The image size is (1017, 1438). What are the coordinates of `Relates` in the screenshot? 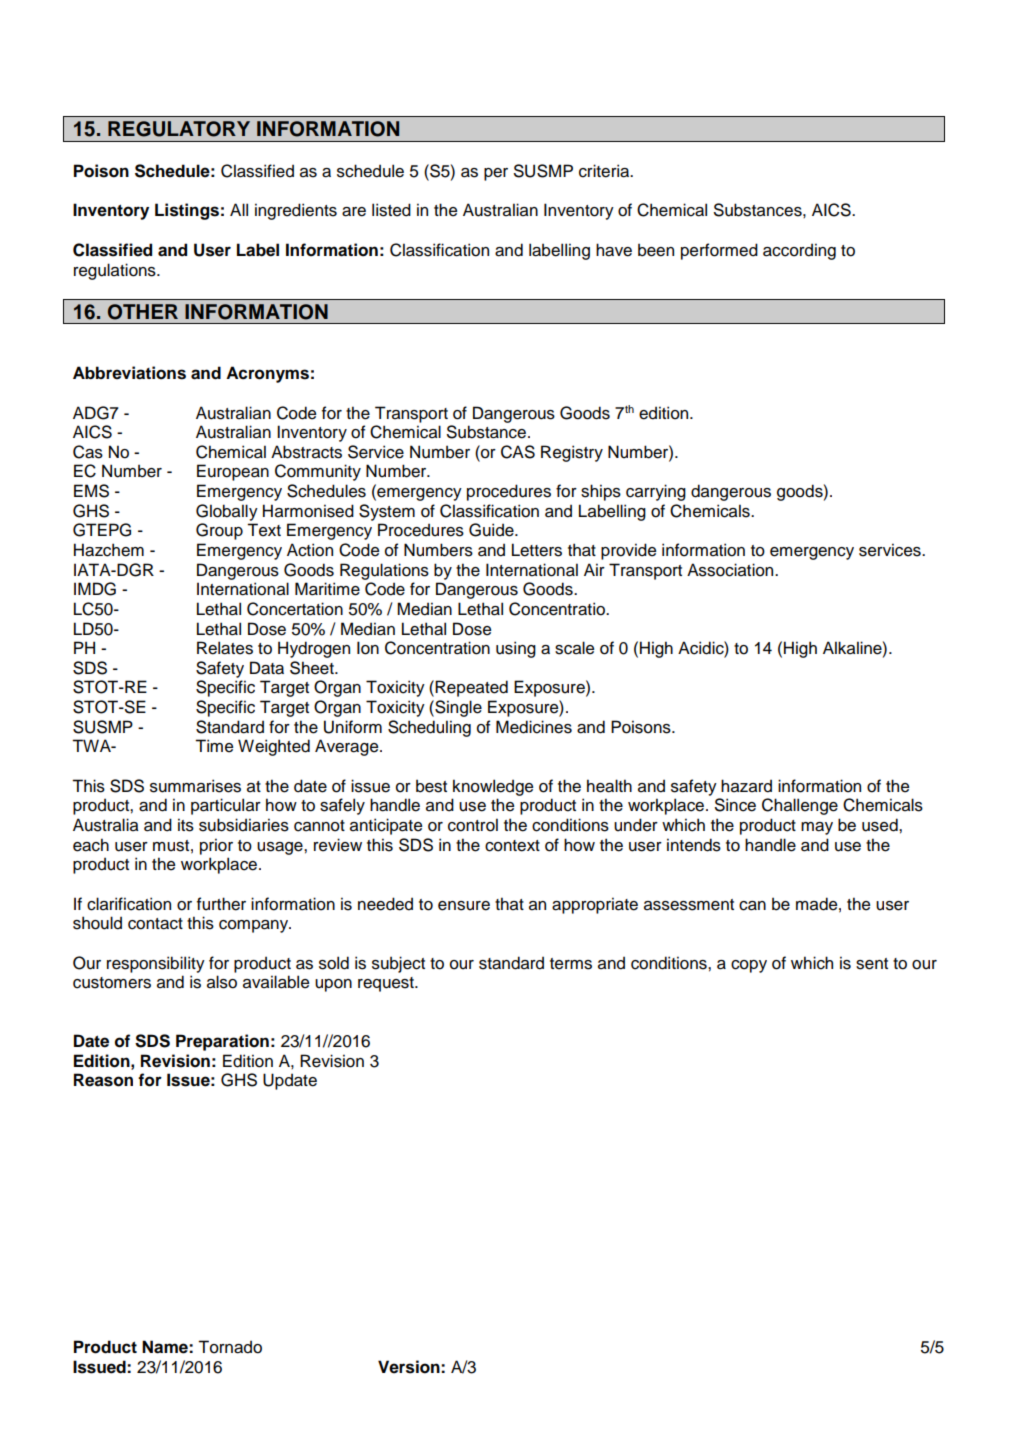 It's located at (225, 648).
